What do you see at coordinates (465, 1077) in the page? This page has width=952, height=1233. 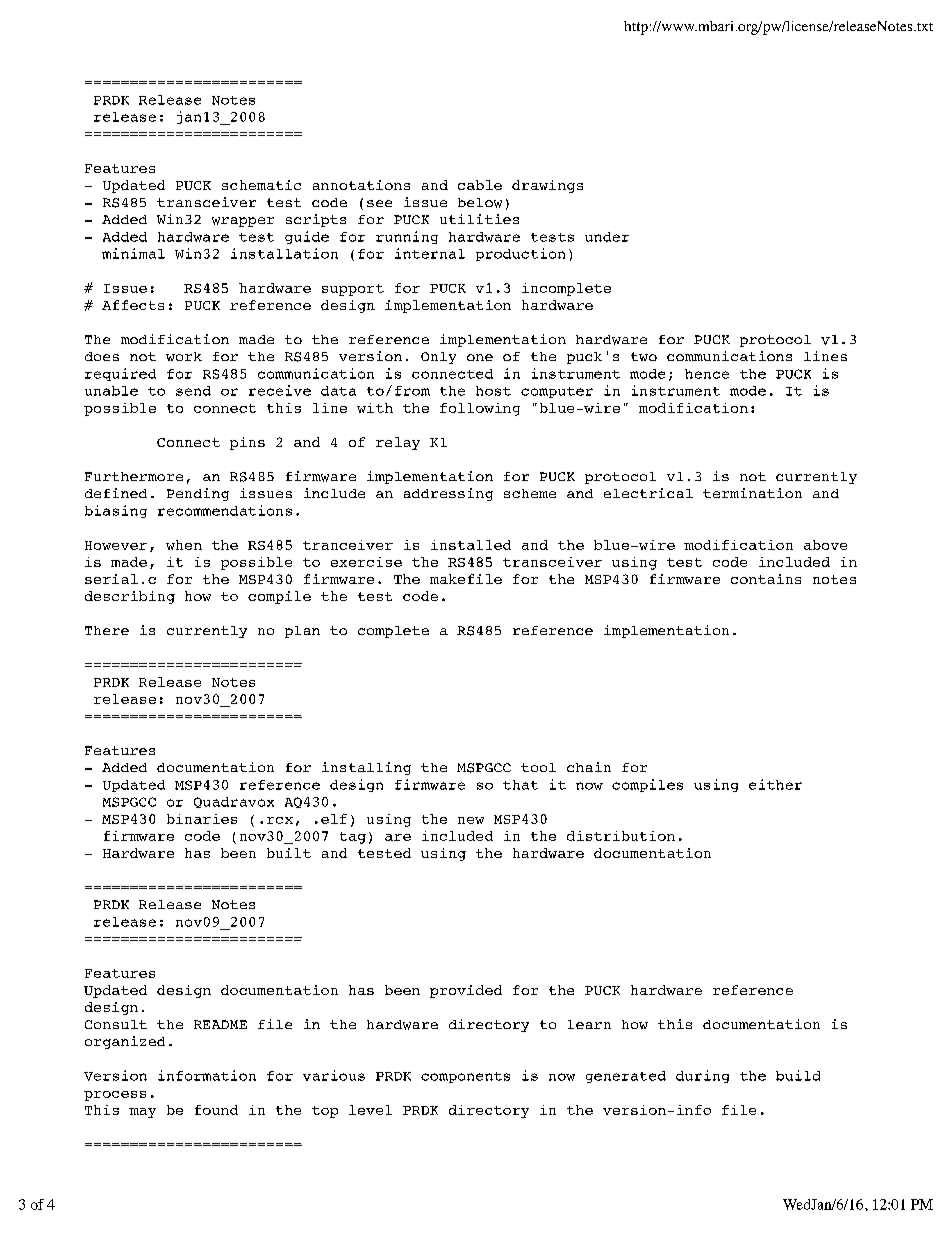 I see `components` at bounding box center [465, 1077].
